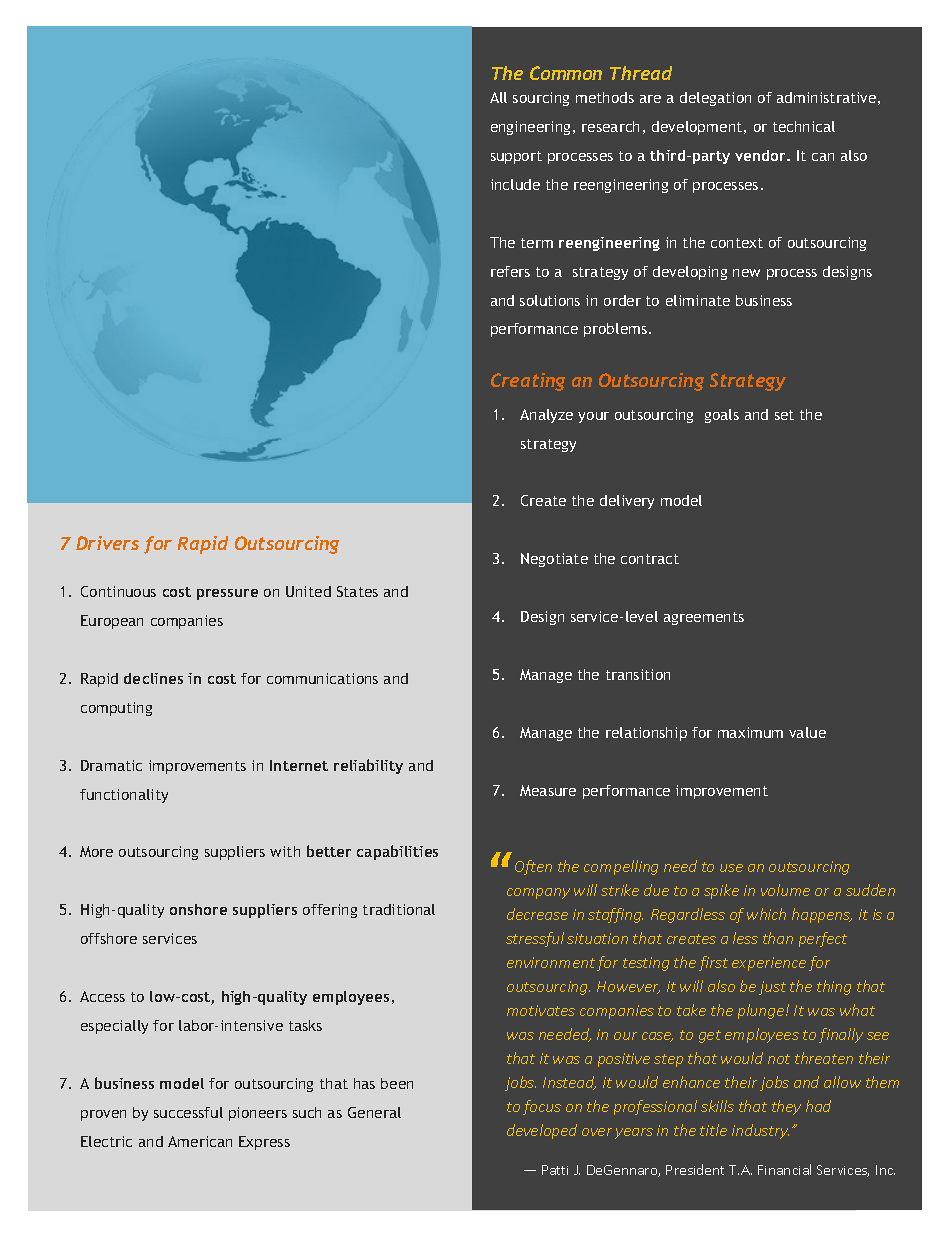 The height and width of the image is (1233, 952). What do you see at coordinates (124, 796) in the image?
I see `functionality` at bounding box center [124, 796].
